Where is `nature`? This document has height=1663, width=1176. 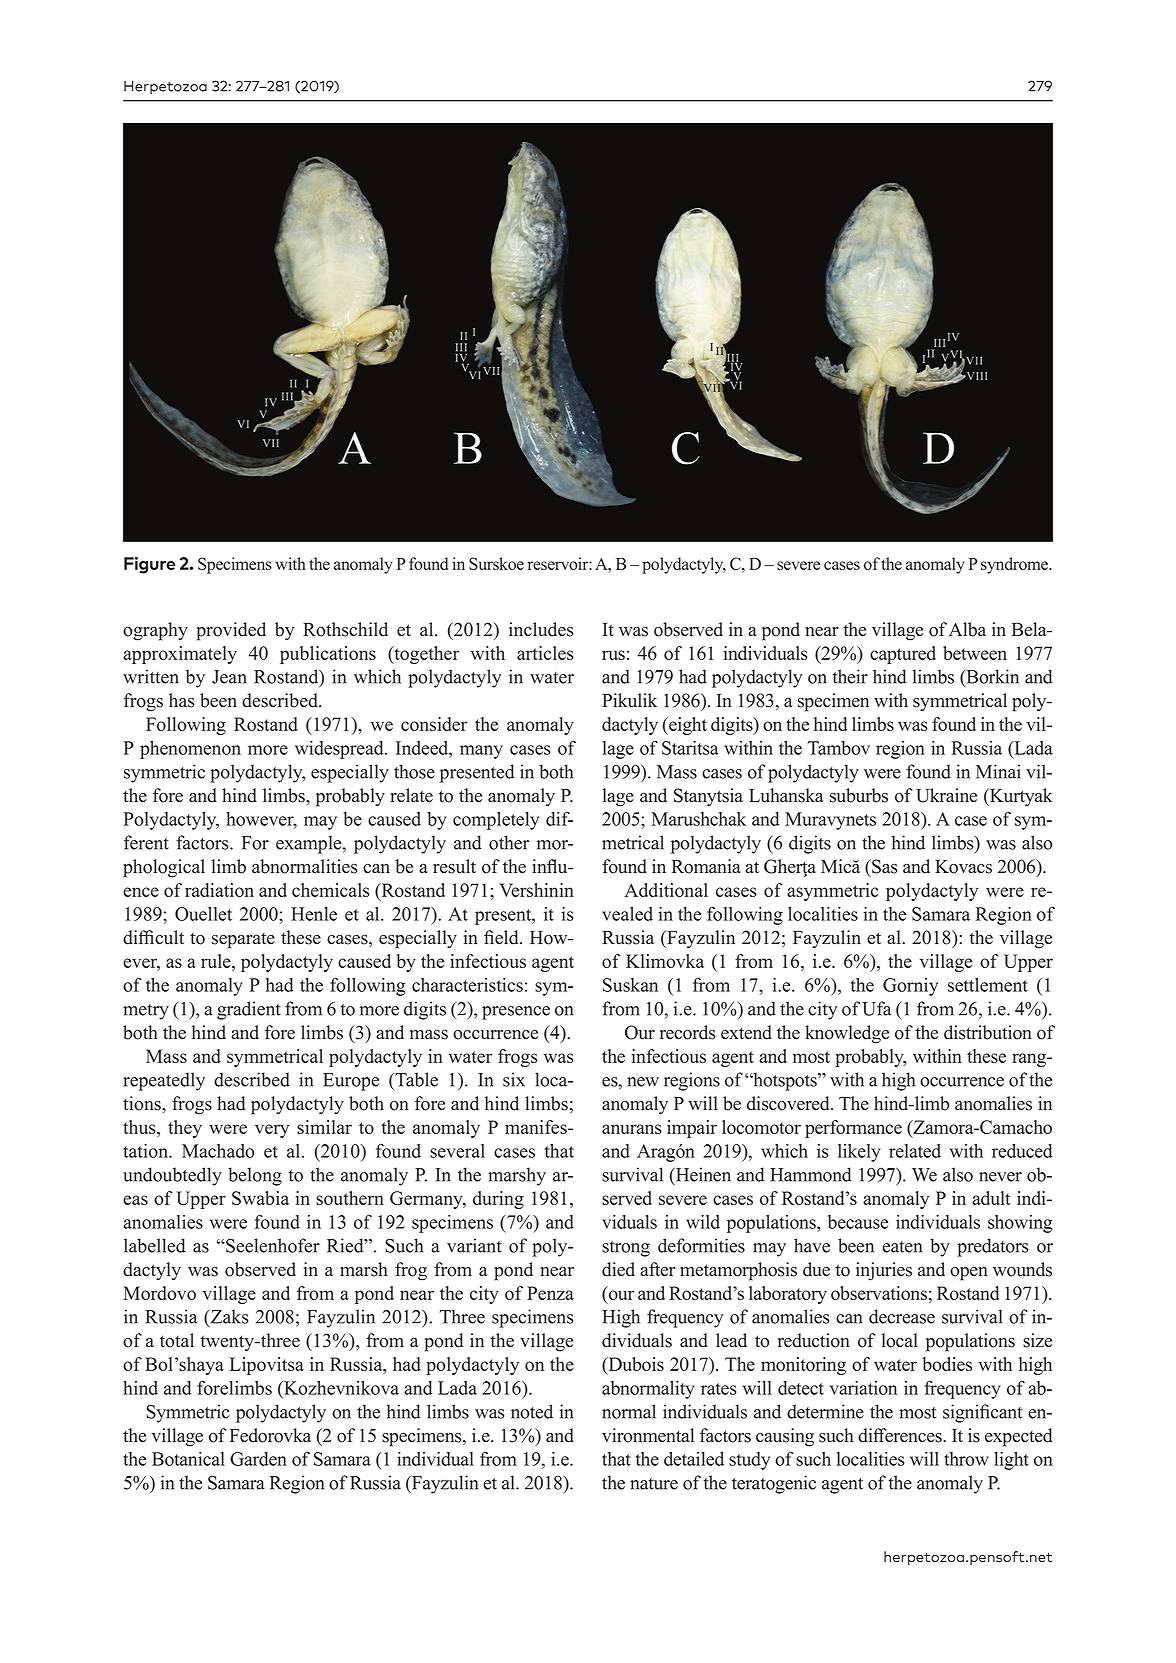
nature is located at coordinates (654, 1484).
